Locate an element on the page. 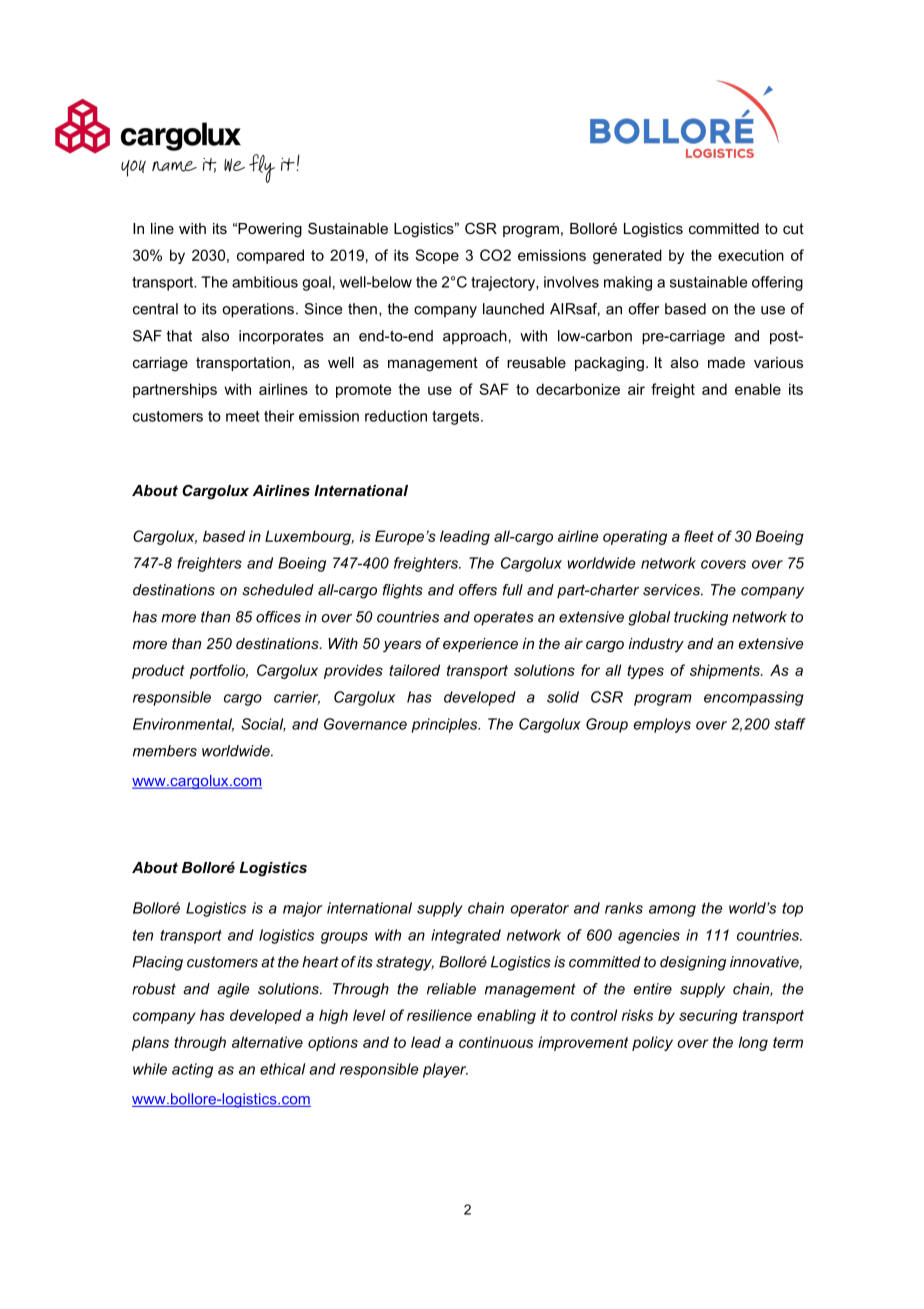  alternative is located at coordinates (267, 1042).
